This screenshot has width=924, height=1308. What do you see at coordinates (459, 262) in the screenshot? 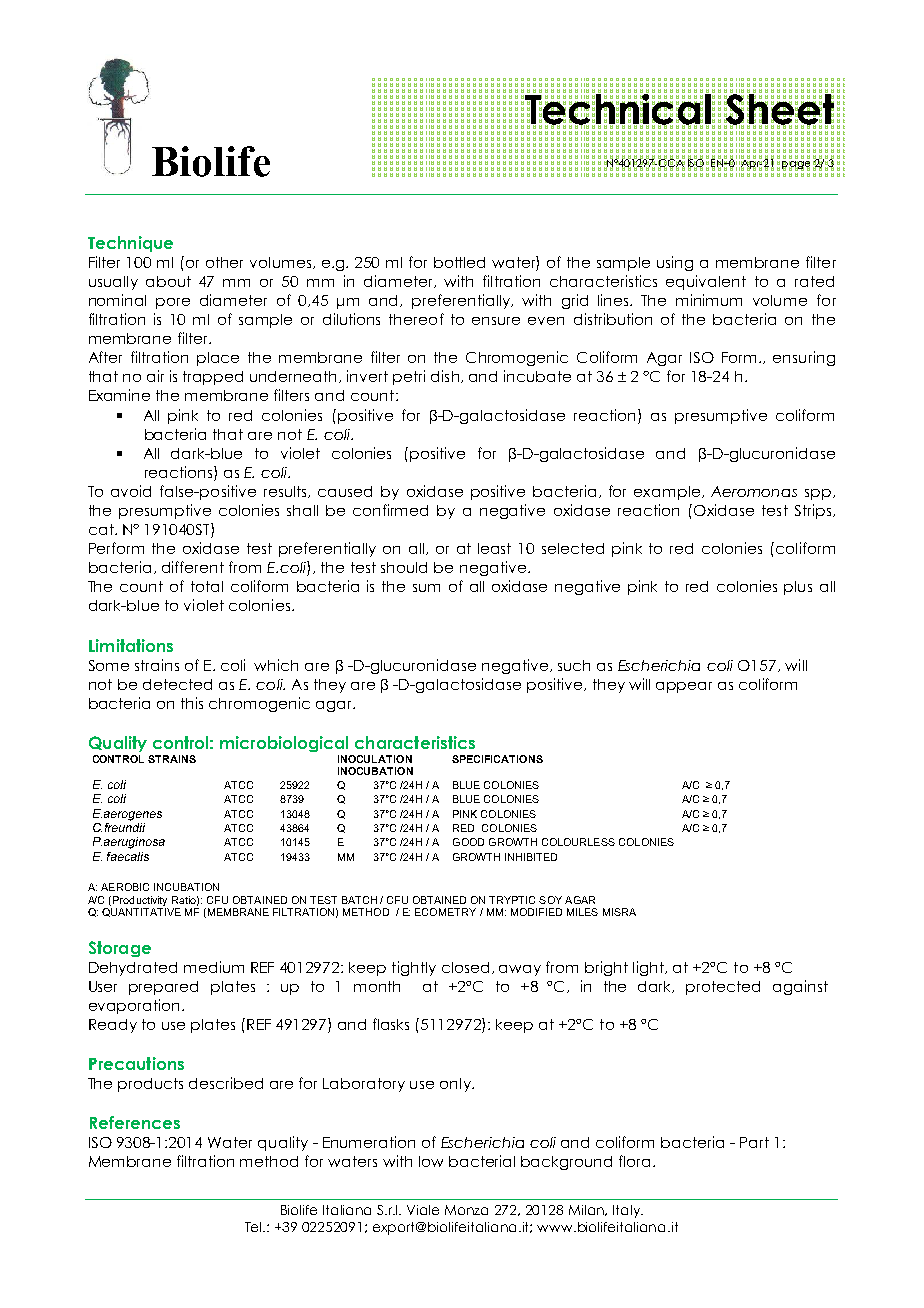
I see `bottled` at bounding box center [459, 262].
